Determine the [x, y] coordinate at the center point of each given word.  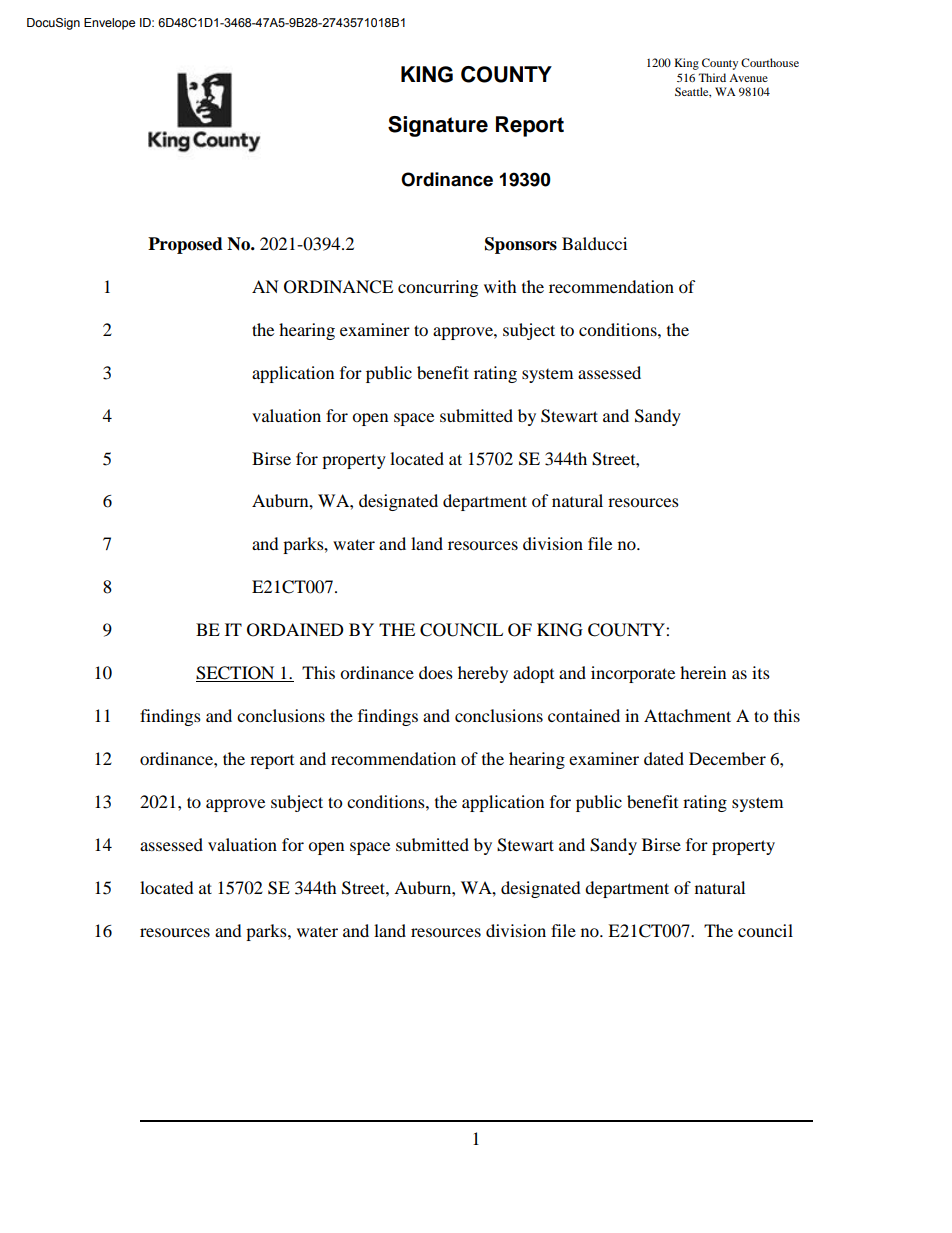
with [500, 286]
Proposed [185, 245]
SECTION [236, 674]
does [436, 672]
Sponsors [521, 245]
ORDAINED [295, 630]
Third [712, 77]
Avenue [748, 78]
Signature [438, 126]
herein [703, 672]
